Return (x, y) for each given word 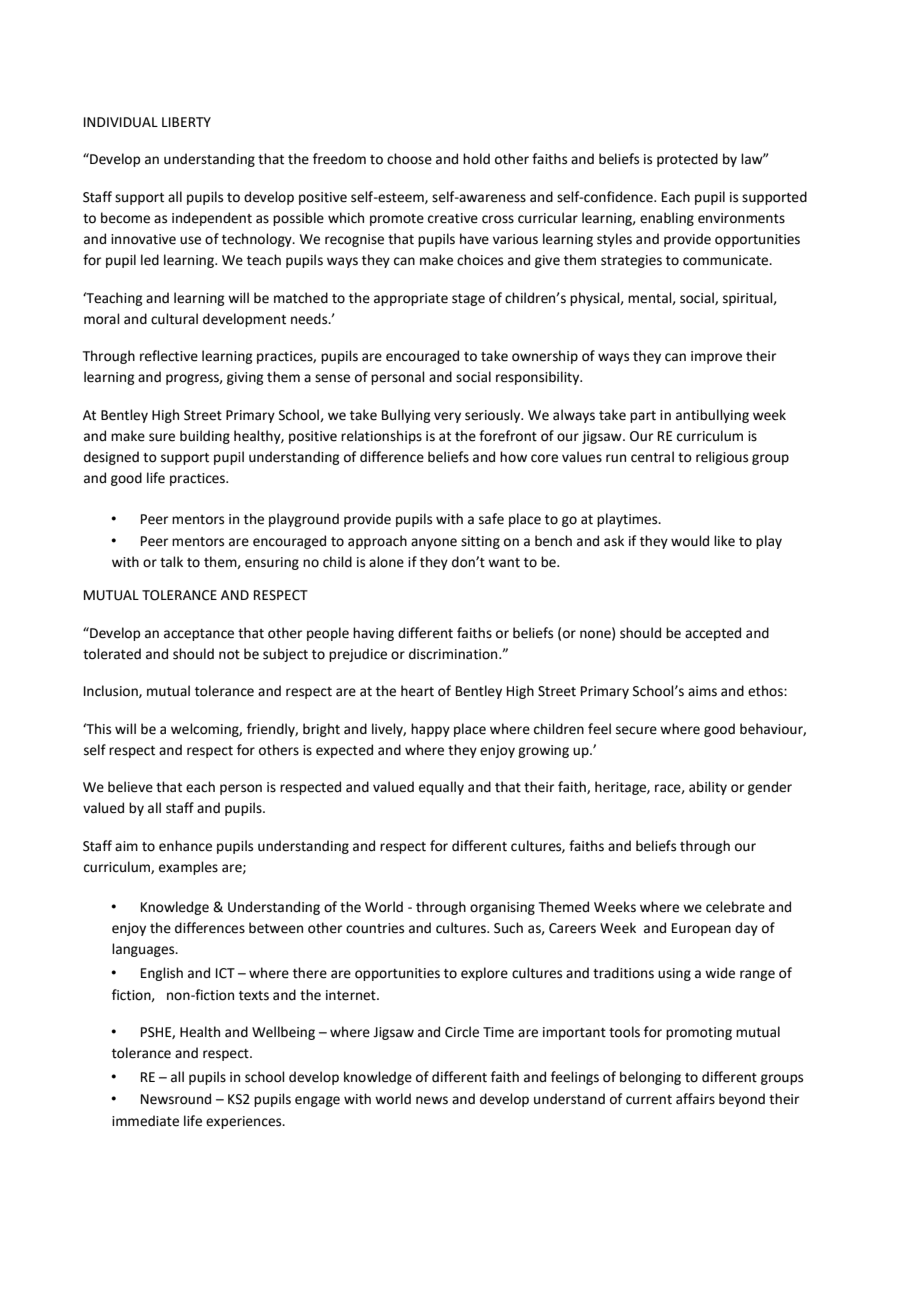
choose (409, 159)
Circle (462, 1032)
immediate (145, 1121)
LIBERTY (186, 122)
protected (687, 160)
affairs (695, 1099)
